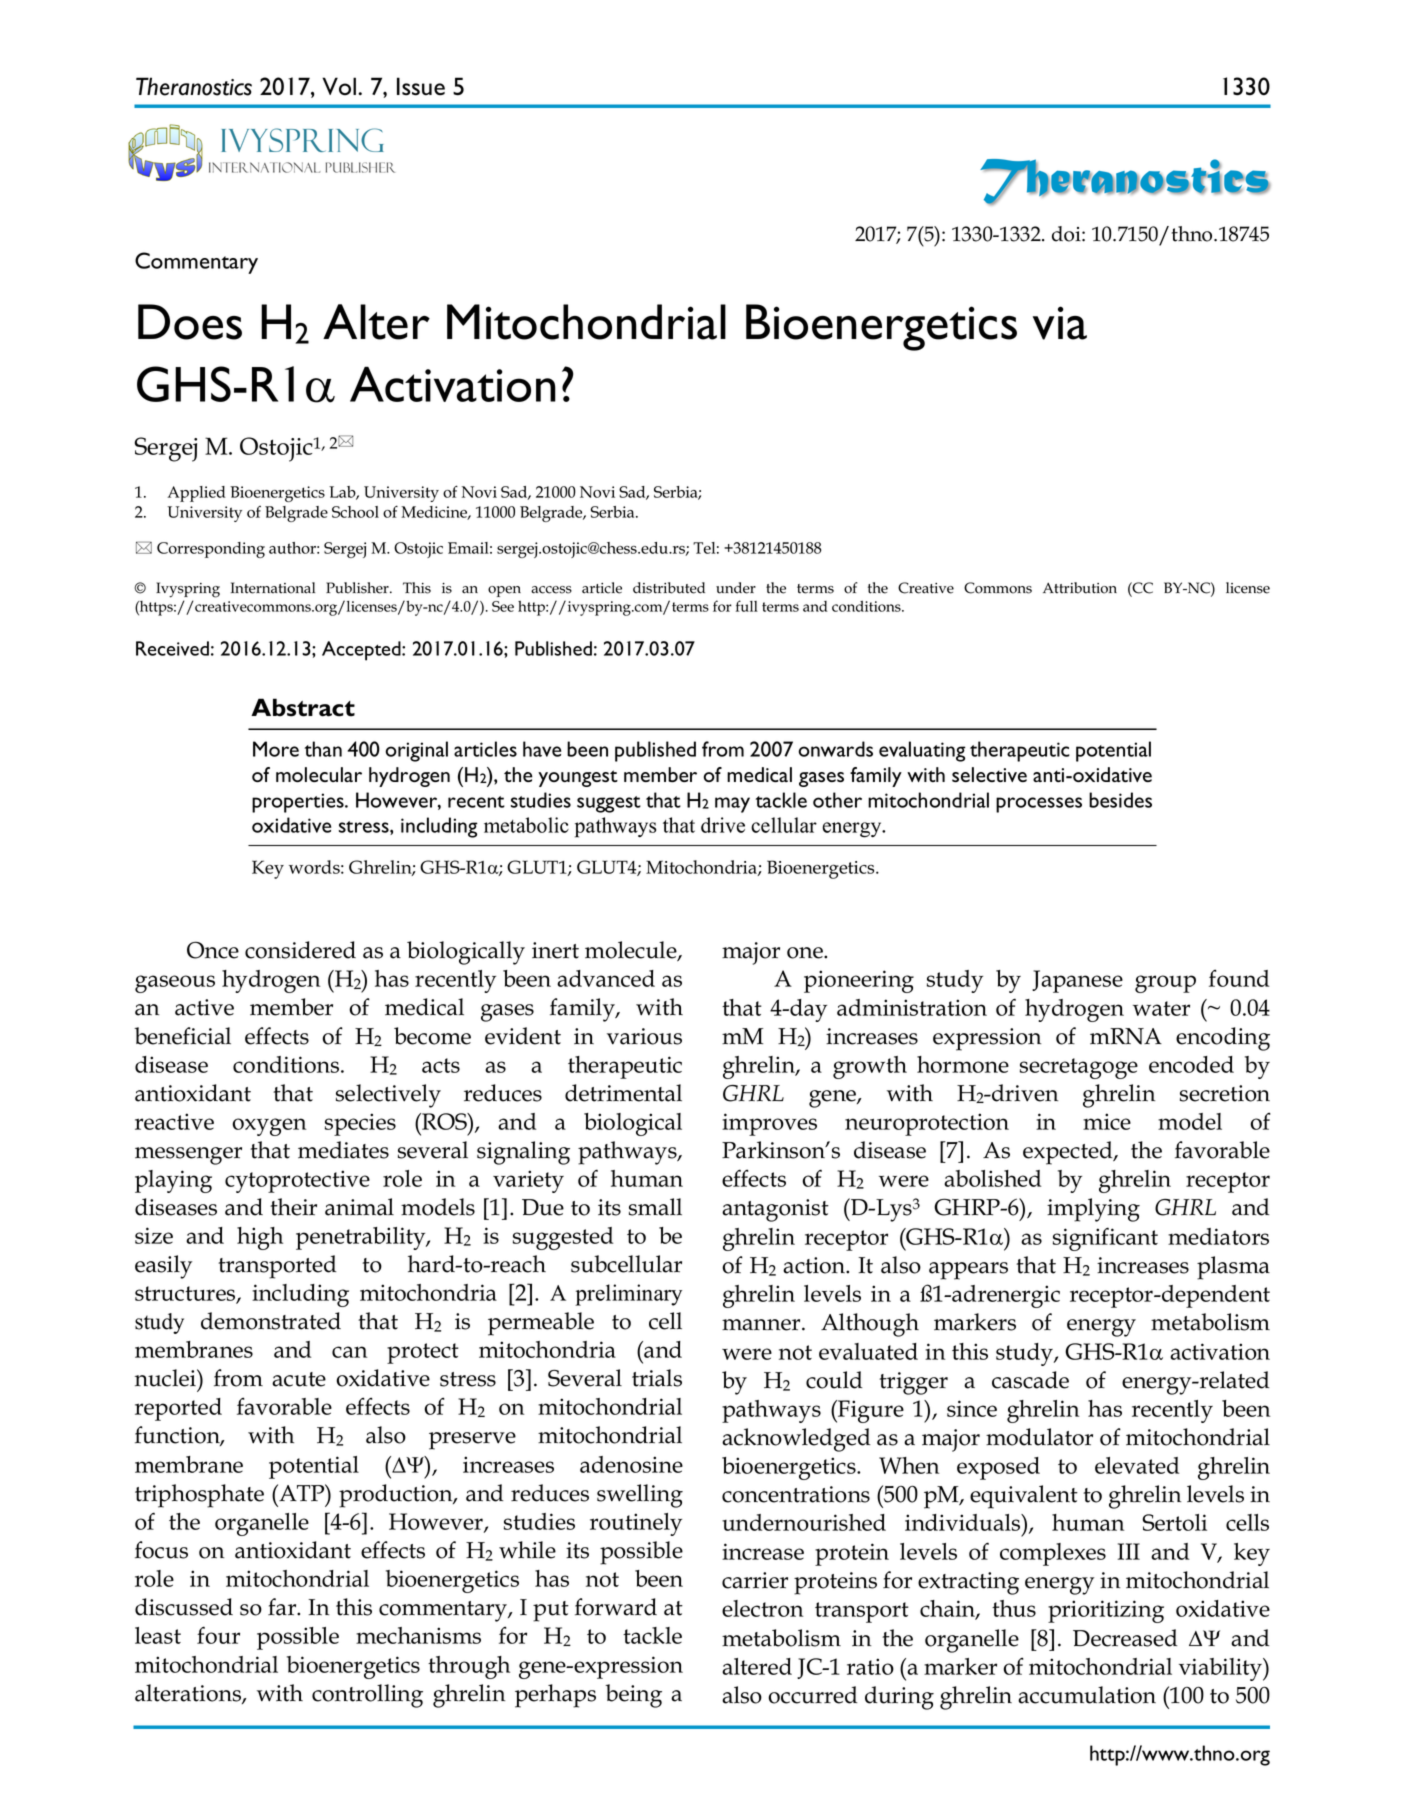 The image size is (1405, 1818). I want to click on four, so click(218, 1635).
